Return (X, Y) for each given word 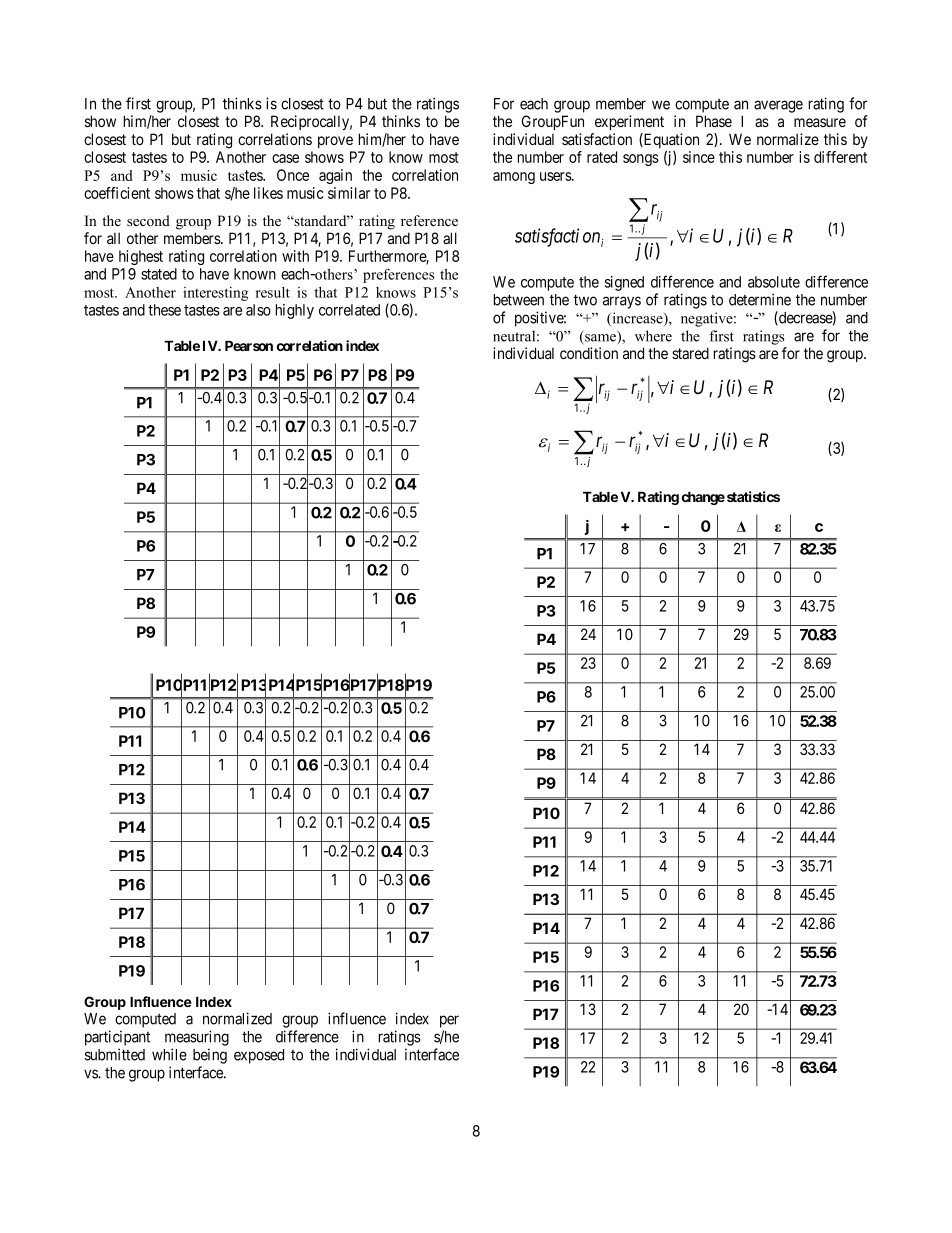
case (285, 158)
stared (690, 353)
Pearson (249, 345)
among (514, 178)
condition (589, 353)
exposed (259, 1056)
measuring (197, 1038)
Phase (714, 121)
